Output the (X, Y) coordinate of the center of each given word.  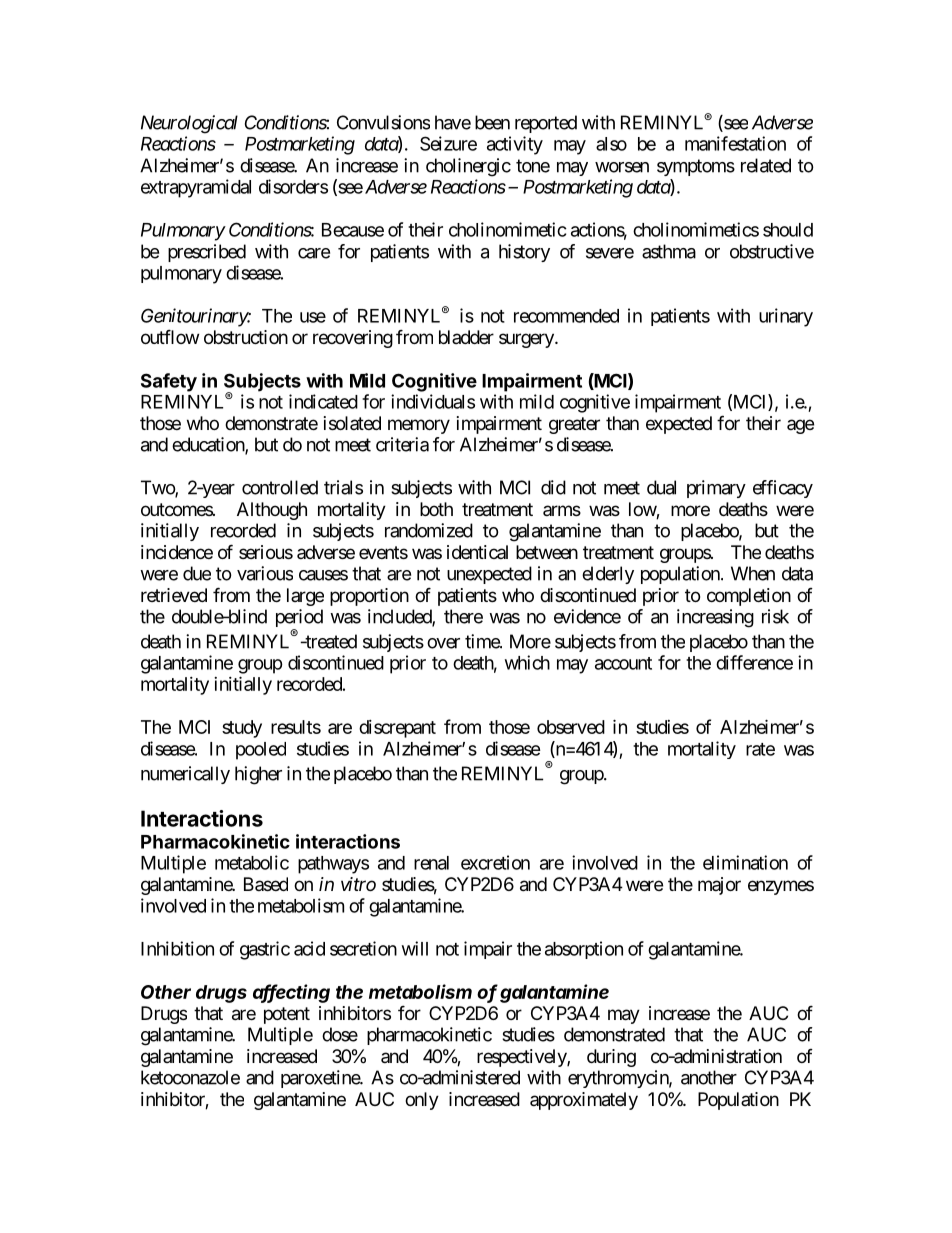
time (483, 641)
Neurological (189, 124)
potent (287, 1015)
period (299, 619)
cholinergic (468, 167)
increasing (715, 618)
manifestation (735, 143)
